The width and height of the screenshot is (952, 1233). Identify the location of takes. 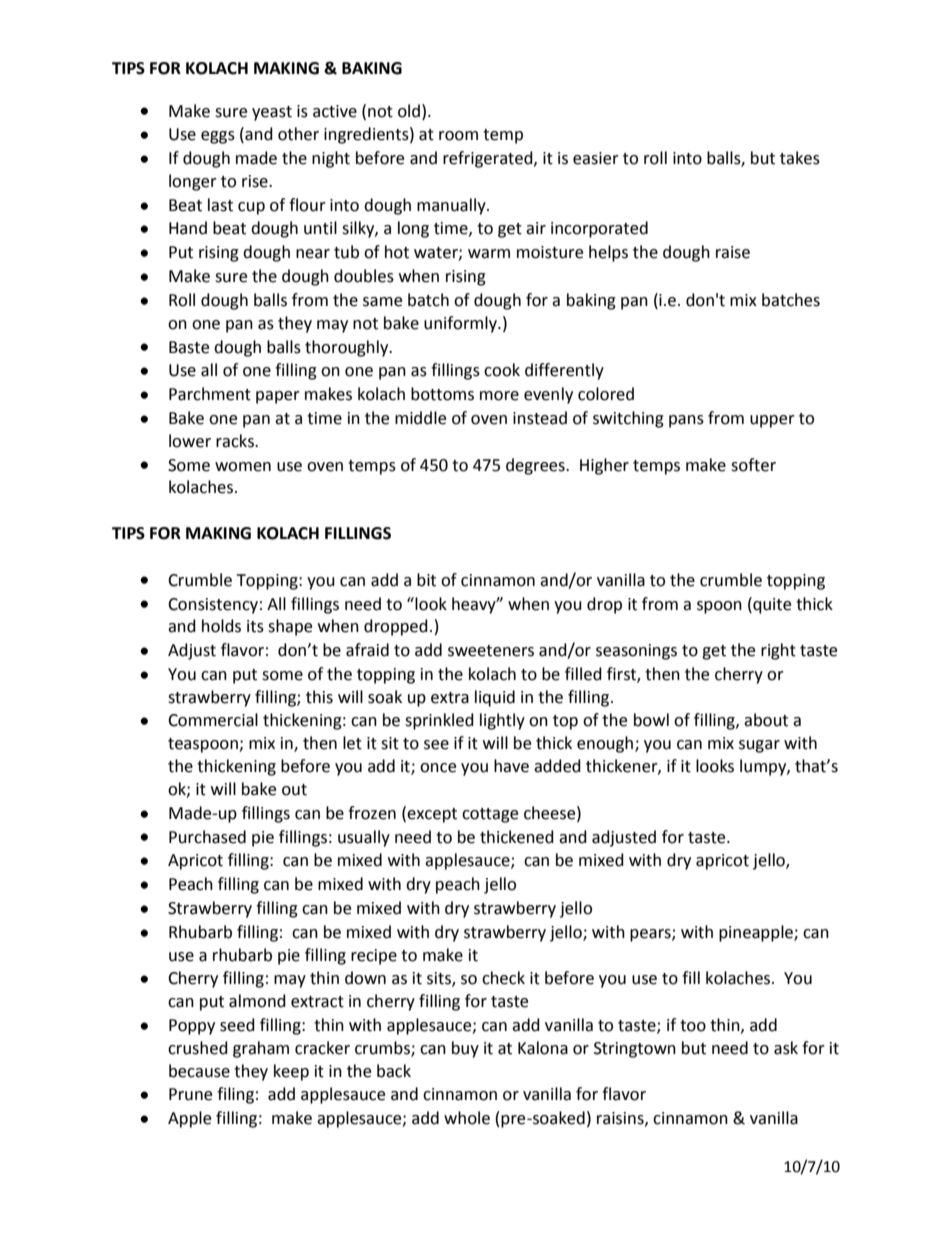
(800, 158).
